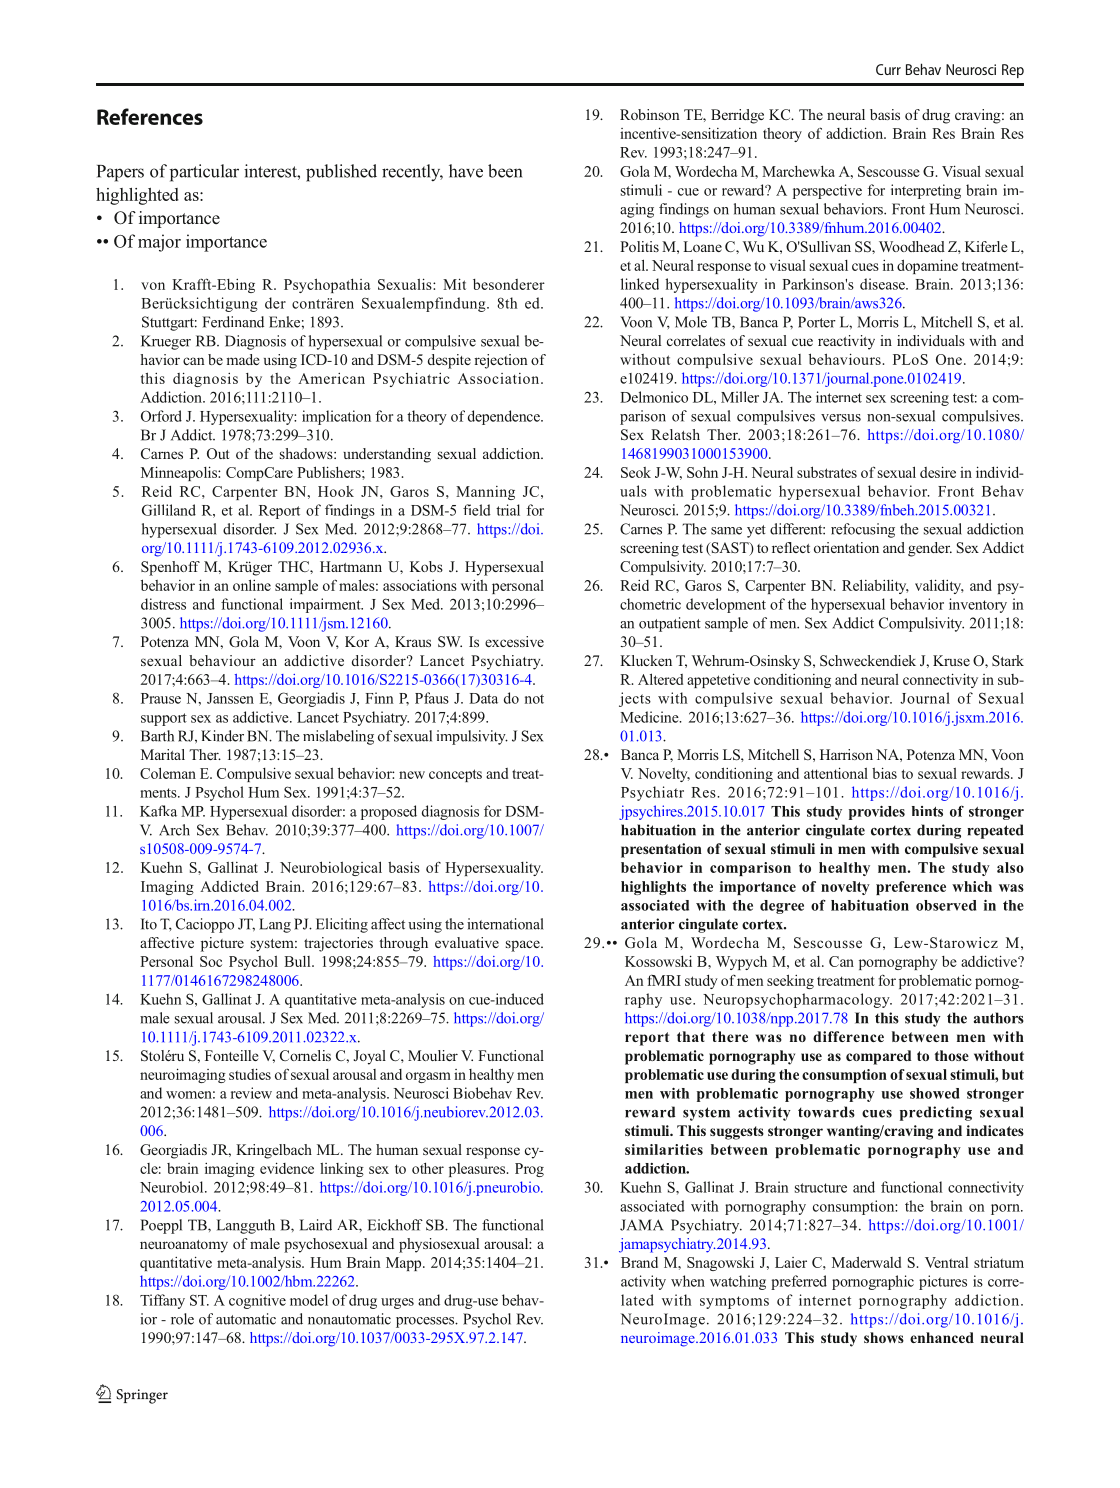 This image has width=1120, height=1488. What do you see at coordinates (639, 1262) in the image?
I see `Brand` at bounding box center [639, 1262].
